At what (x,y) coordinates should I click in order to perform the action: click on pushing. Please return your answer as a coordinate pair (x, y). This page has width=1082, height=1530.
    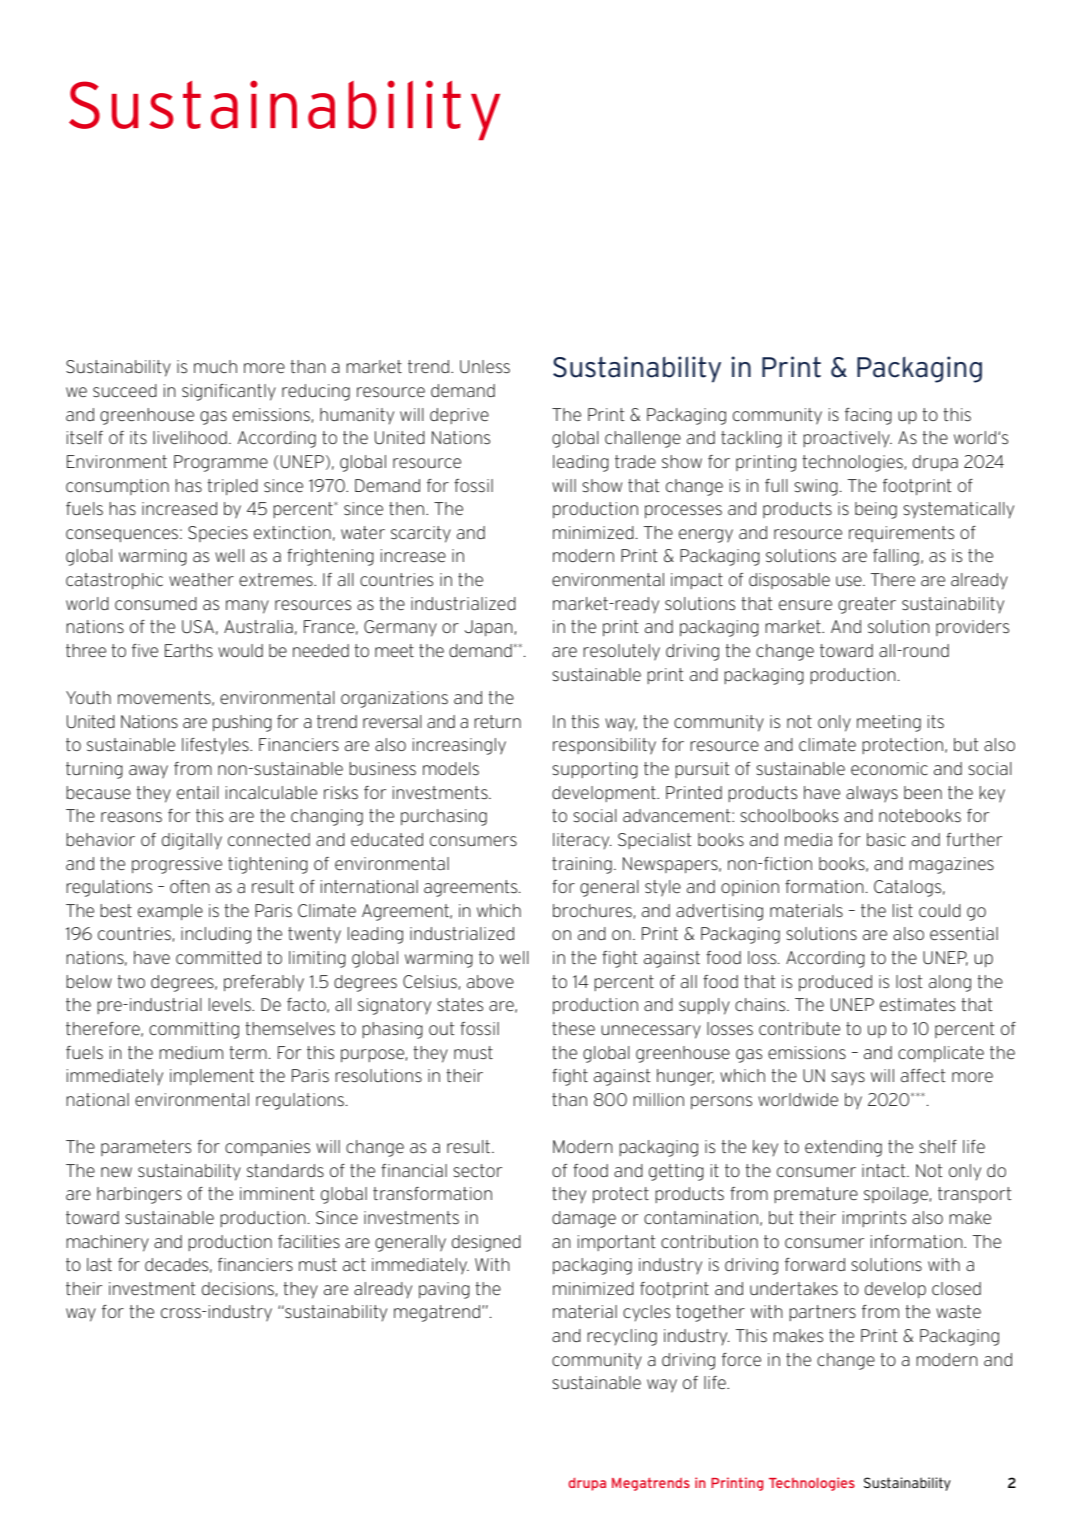
    Looking at the image, I should click on (242, 723).
